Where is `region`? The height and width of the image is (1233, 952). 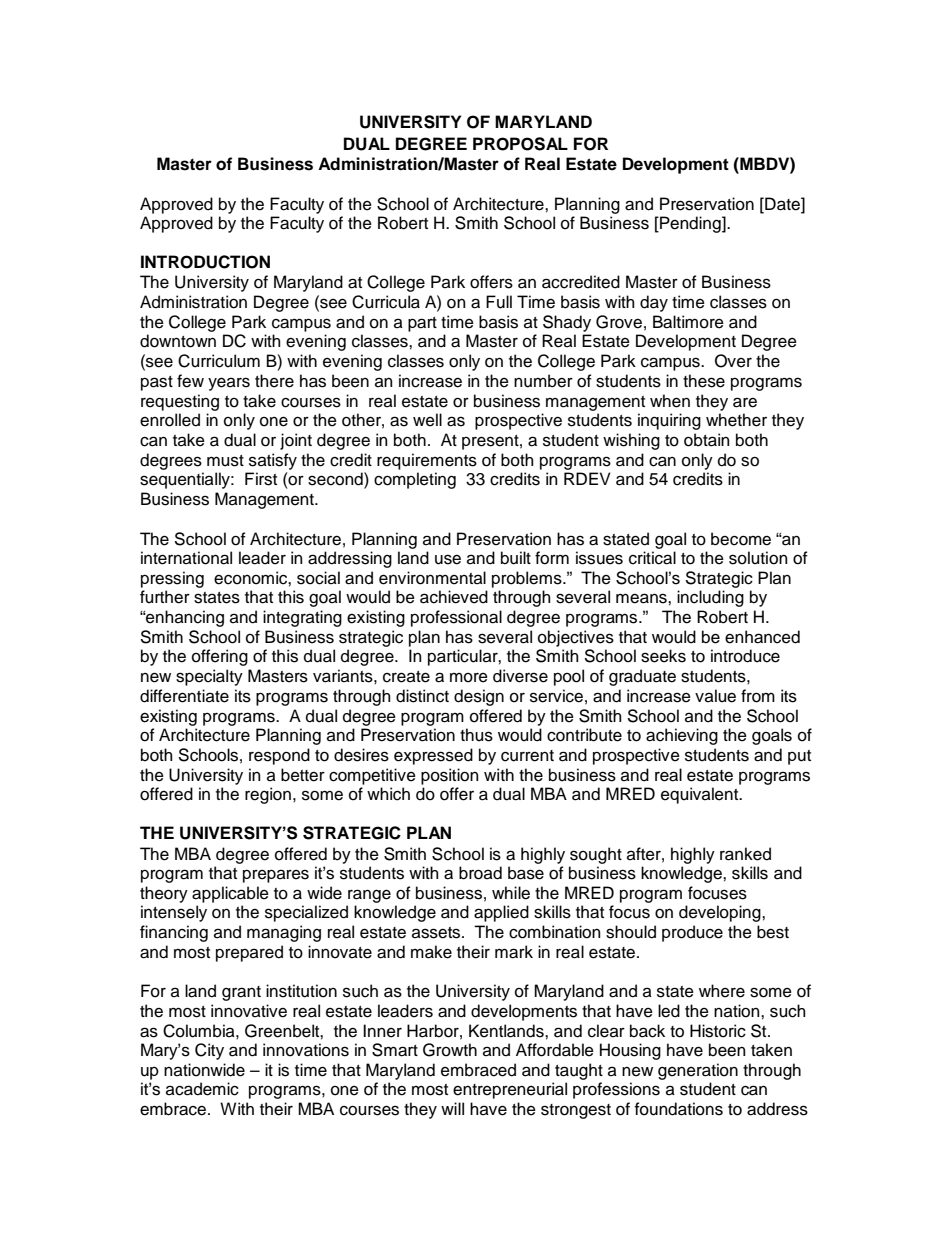
region is located at coordinates (268, 795).
